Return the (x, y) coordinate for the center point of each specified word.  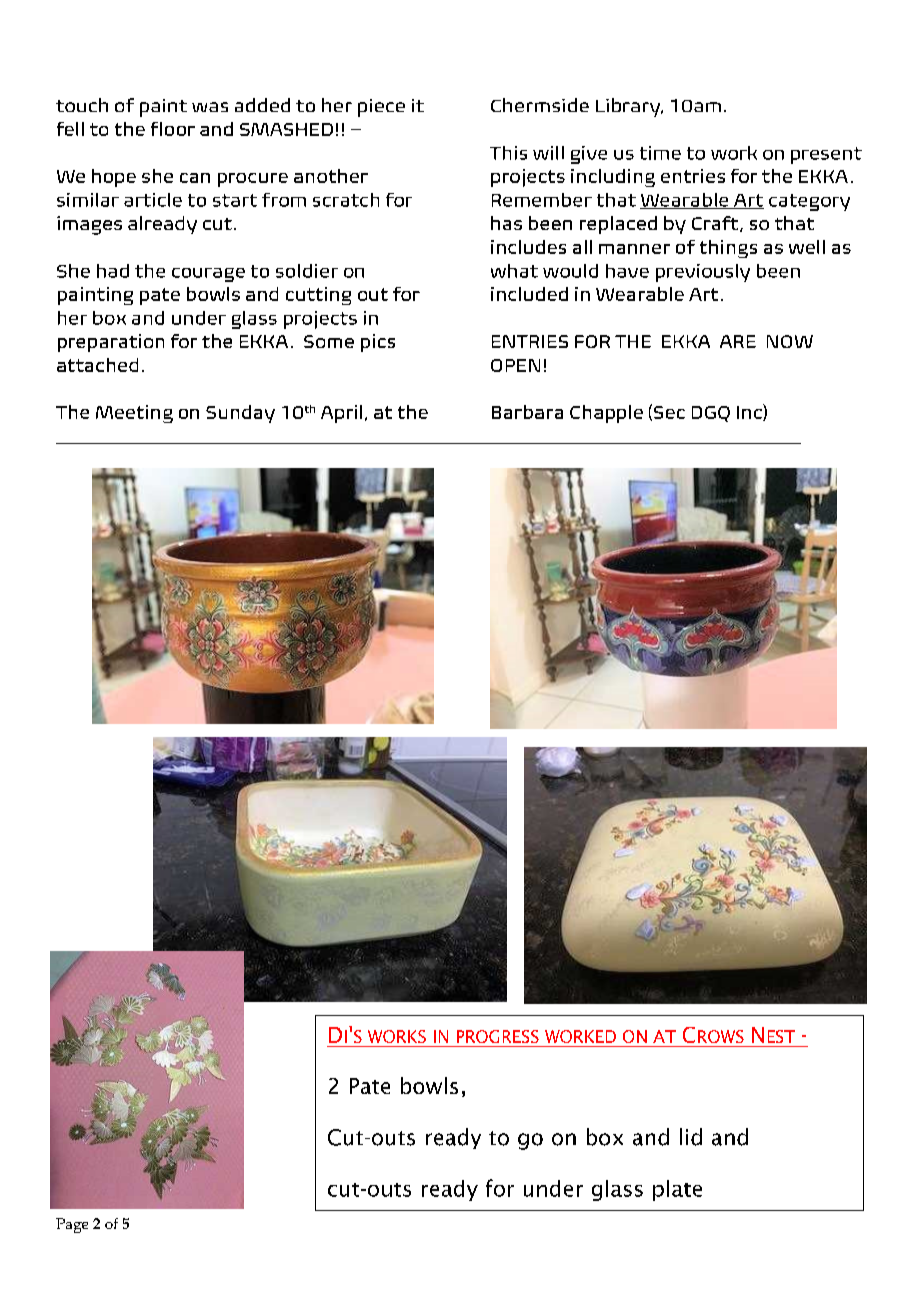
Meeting (134, 414)
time (660, 153)
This (508, 153)
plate (677, 1190)
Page (72, 1225)
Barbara (527, 412)
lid (691, 1137)
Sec (669, 412)
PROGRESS (498, 1036)
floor (173, 129)
